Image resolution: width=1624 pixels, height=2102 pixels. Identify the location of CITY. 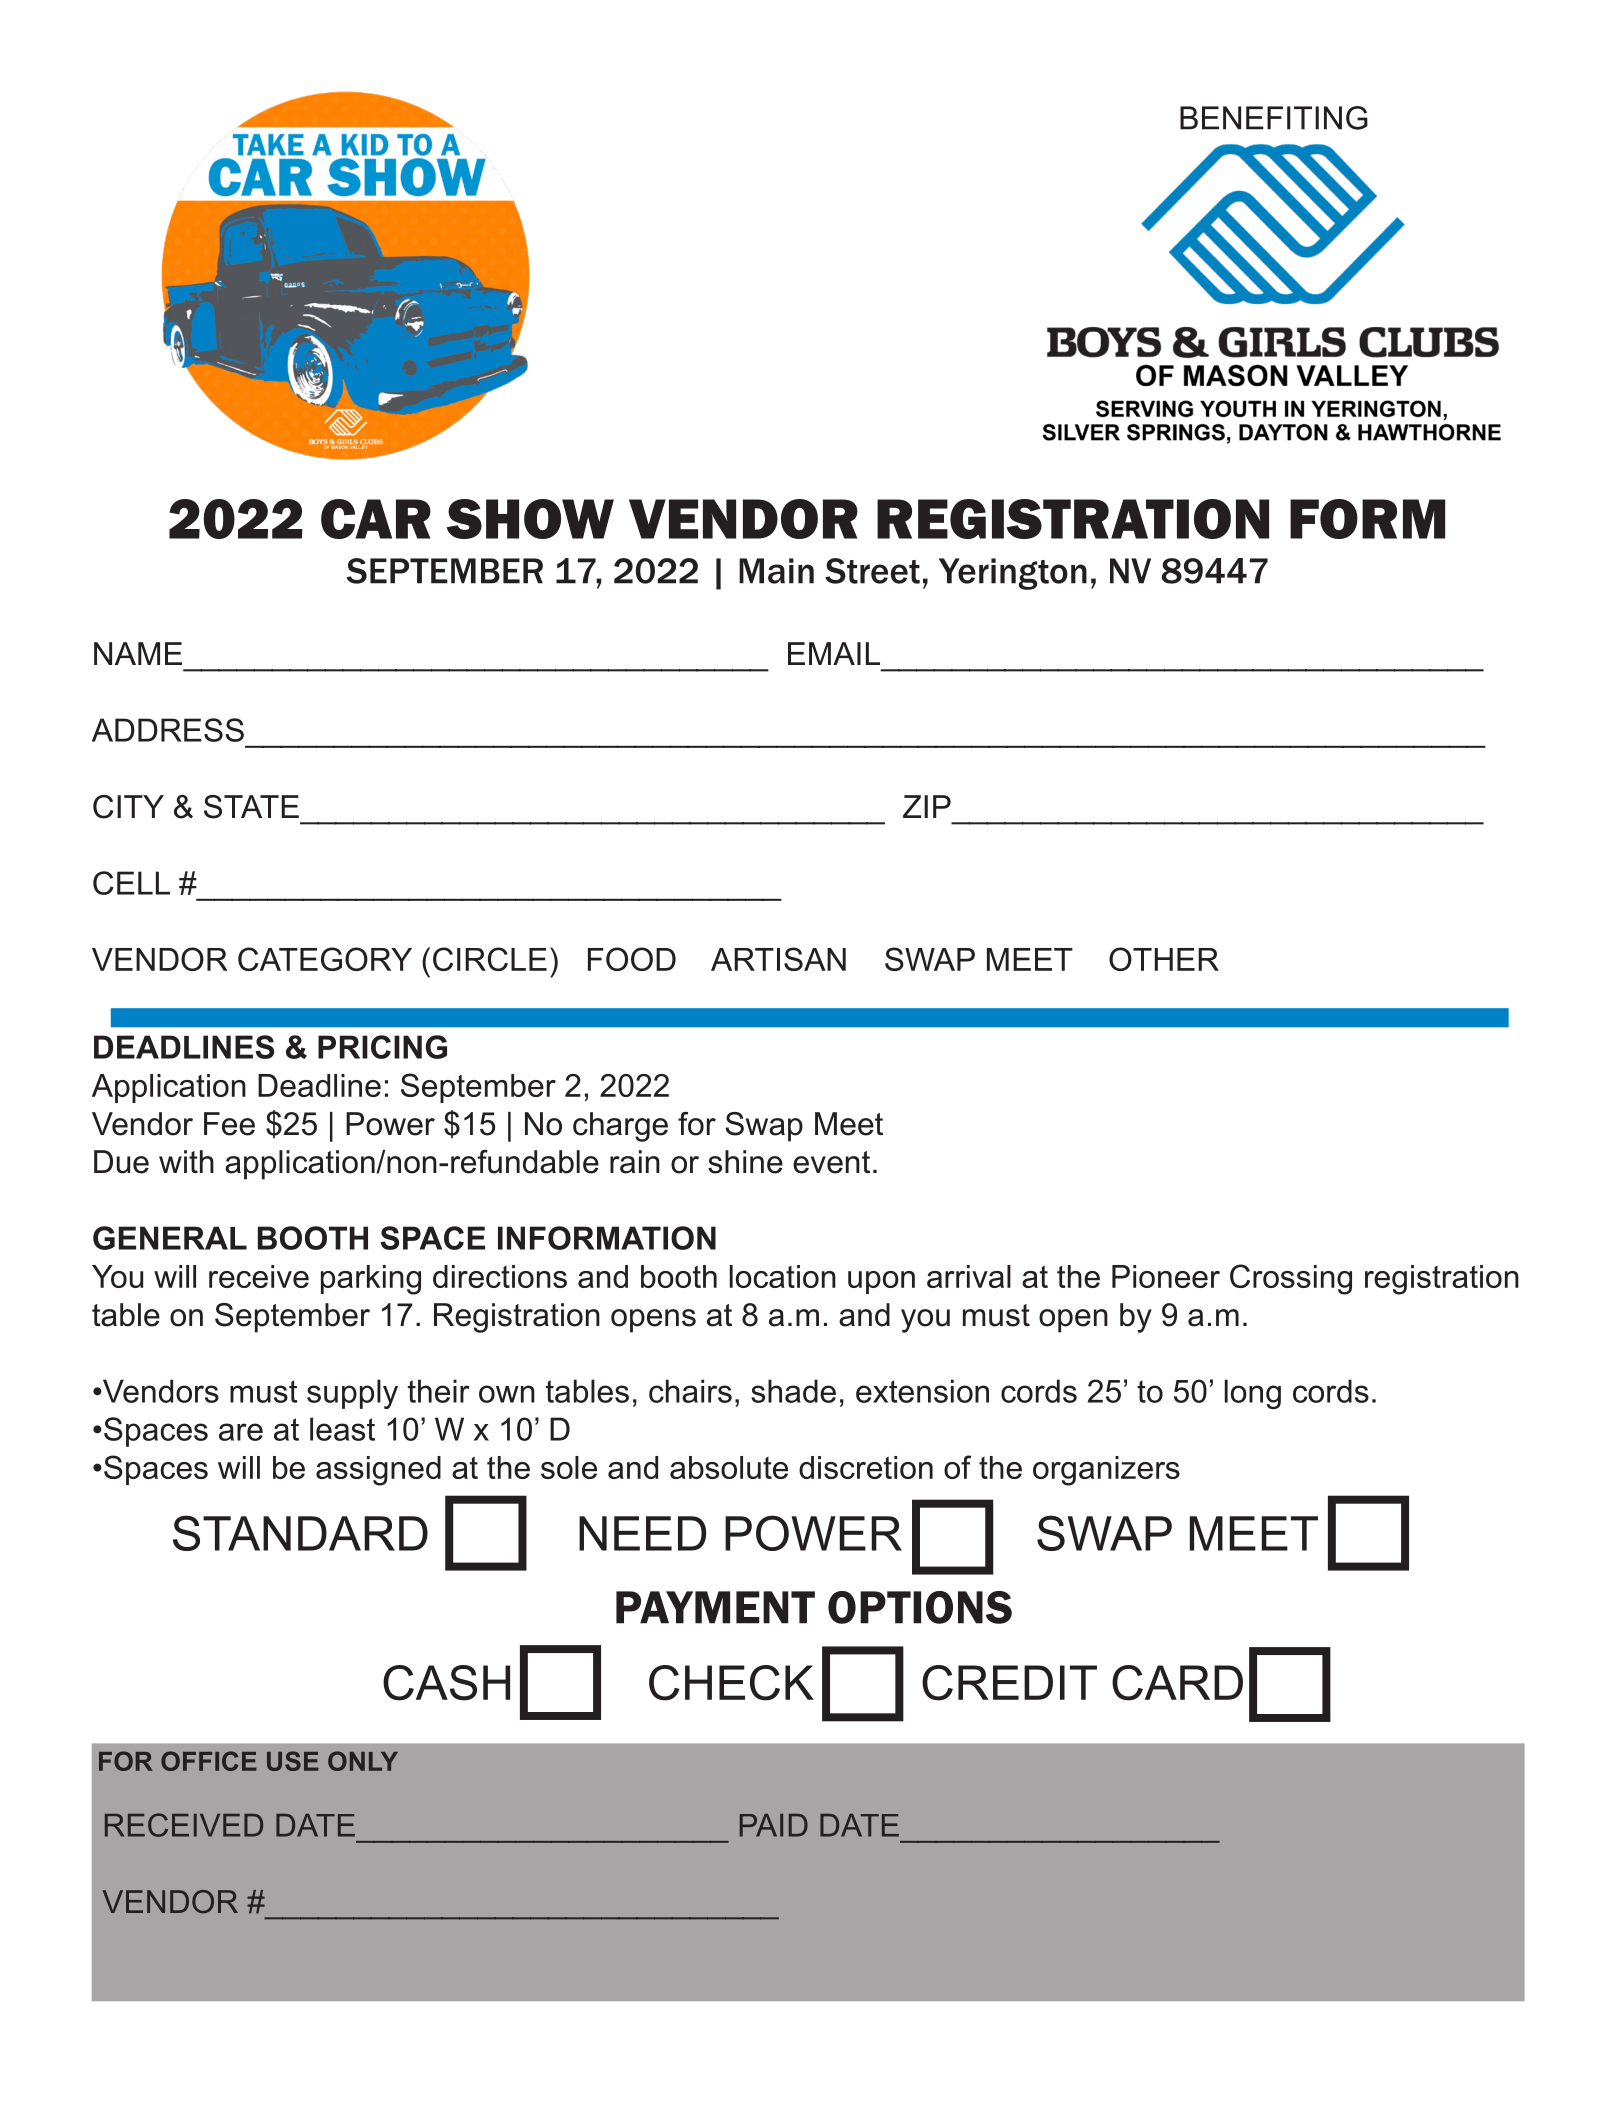
(128, 807).
